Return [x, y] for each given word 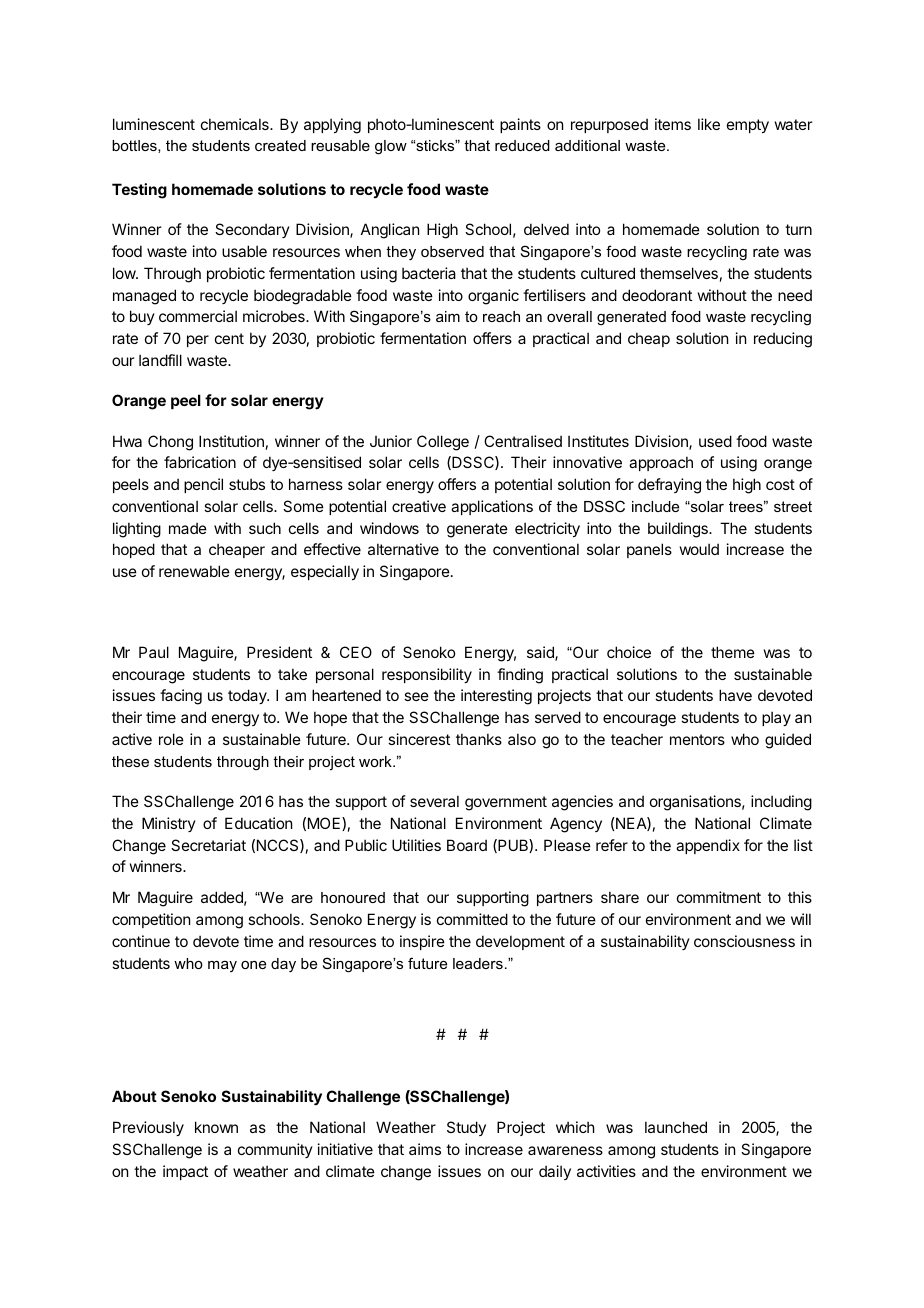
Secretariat [208, 845]
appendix [708, 846]
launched [676, 1127]
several [434, 801]
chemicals [236, 124]
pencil [203, 485]
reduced [522, 145]
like [709, 124]
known [216, 1127]
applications [492, 507]
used [715, 441]
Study [466, 1128]
